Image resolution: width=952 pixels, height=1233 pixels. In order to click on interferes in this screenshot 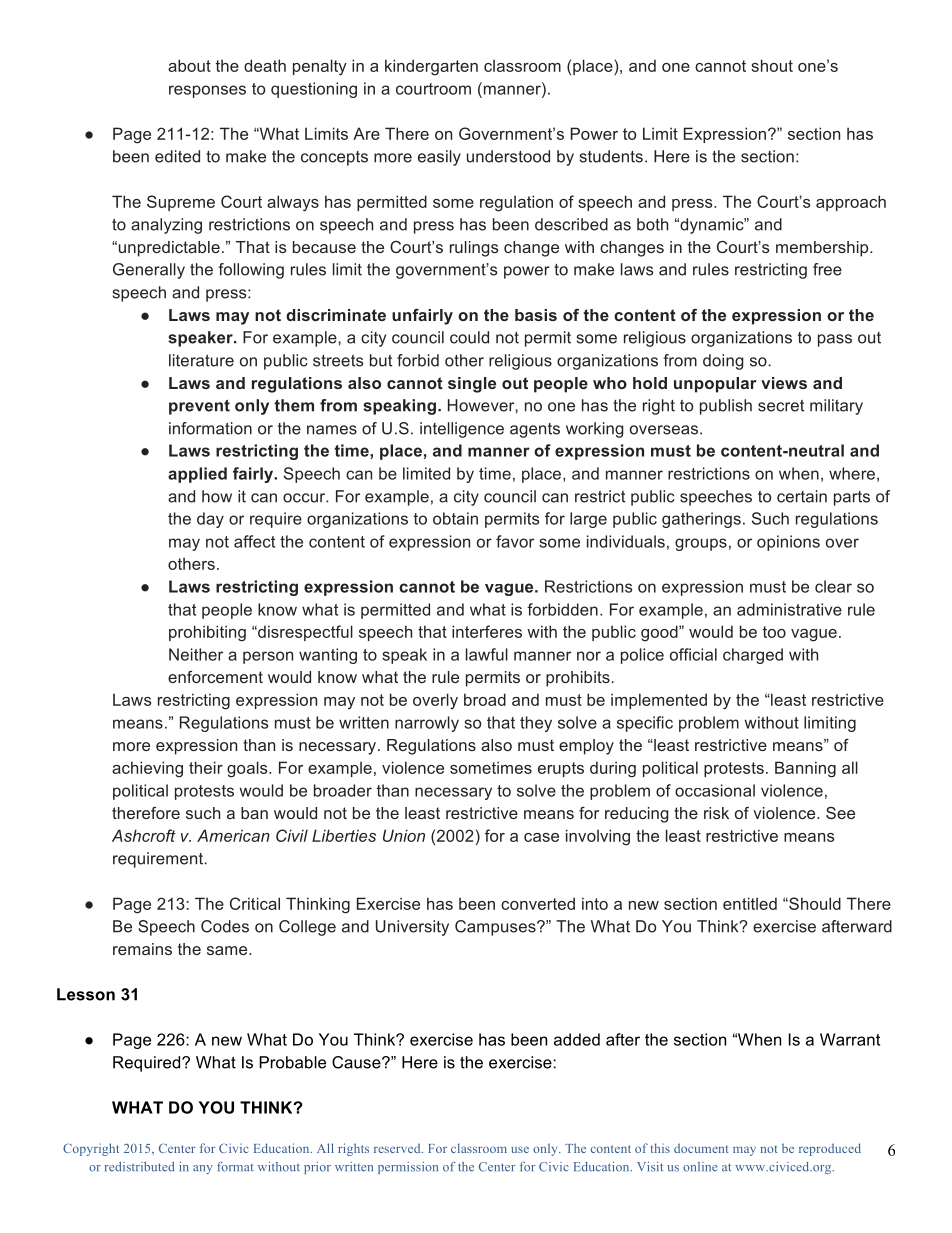, I will do `click(487, 631)`.
